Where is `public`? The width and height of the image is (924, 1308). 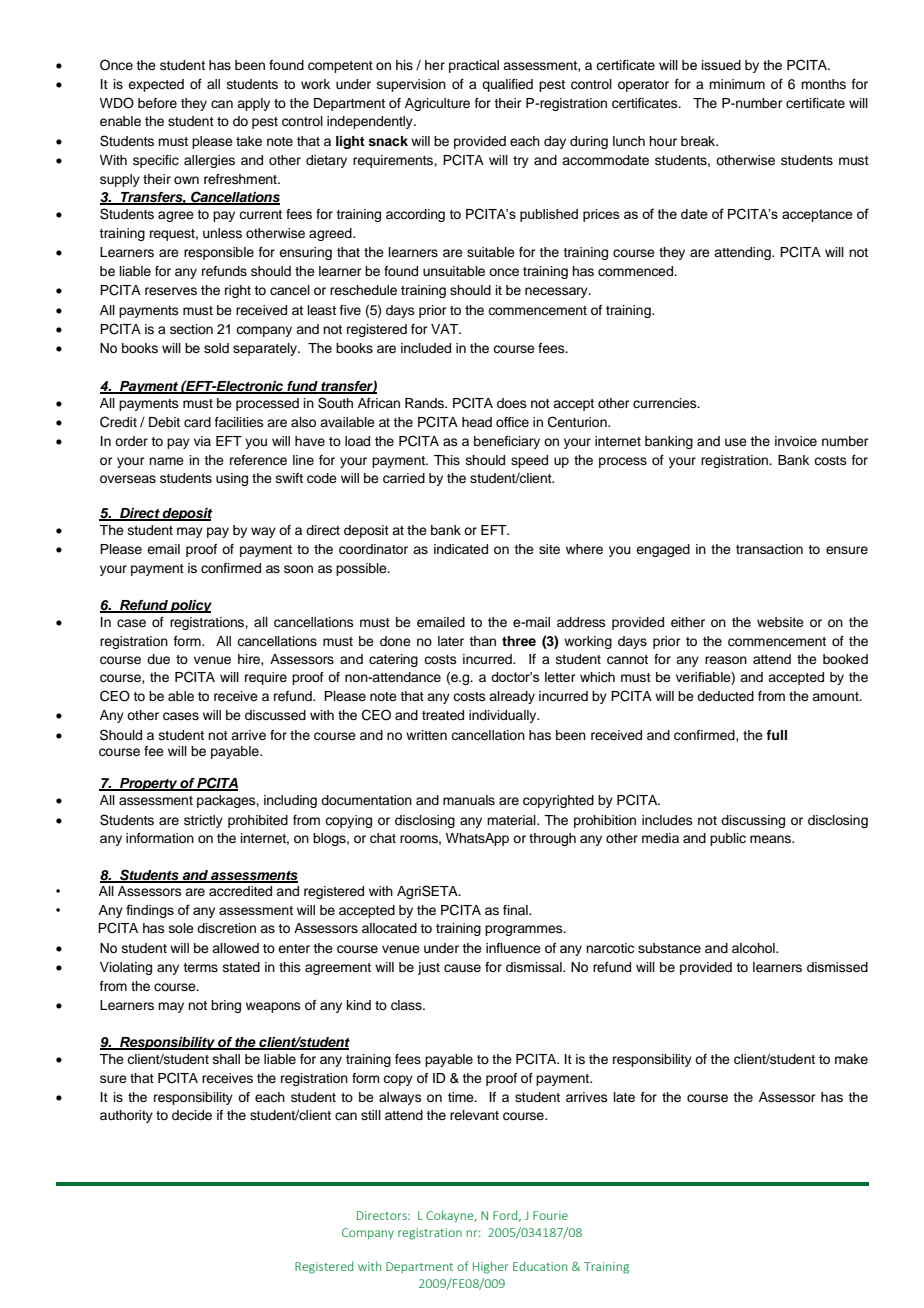 public is located at coordinates (728, 839).
